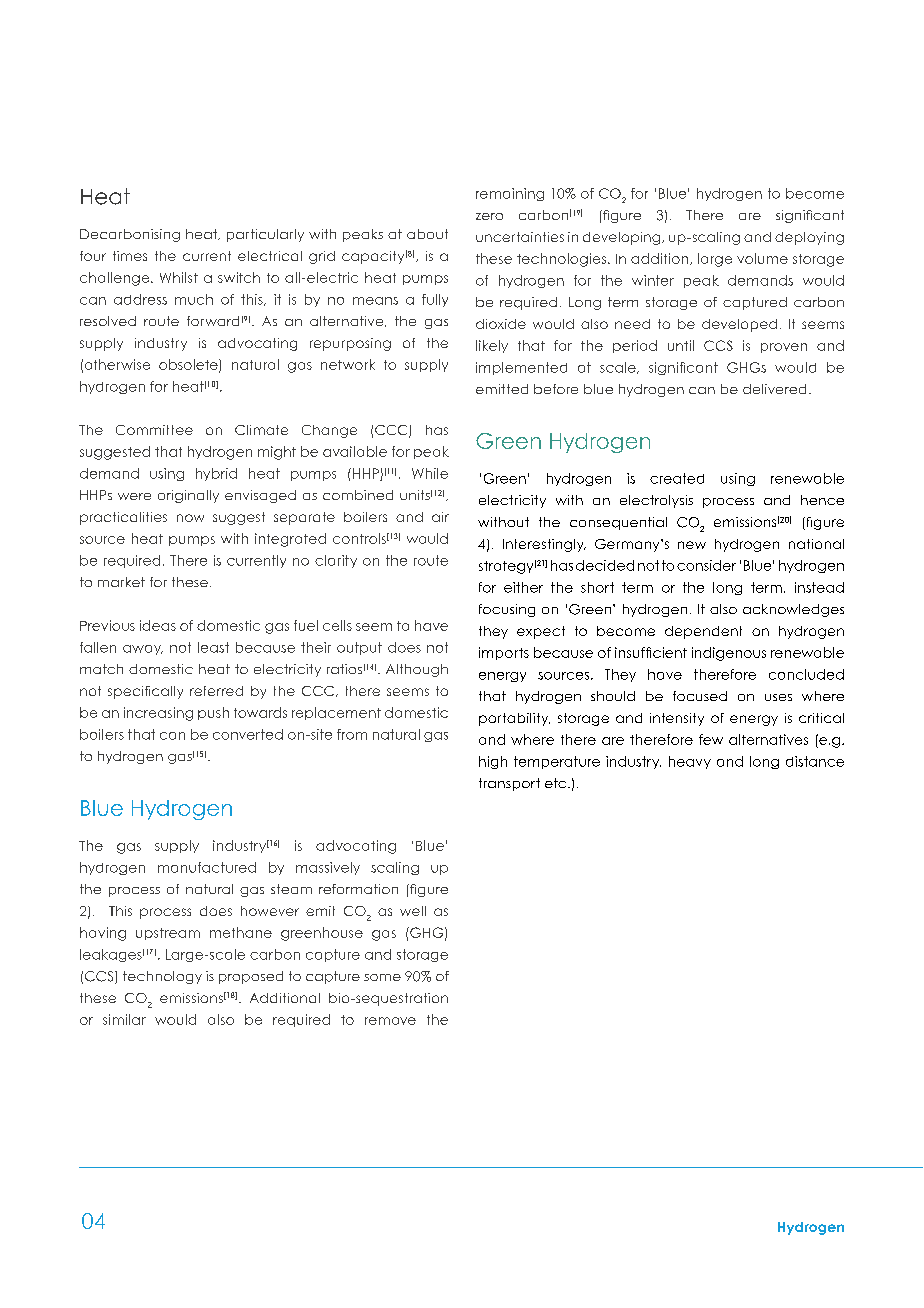  What do you see at coordinates (440, 517) in the screenshot?
I see `air` at bounding box center [440, 517].
